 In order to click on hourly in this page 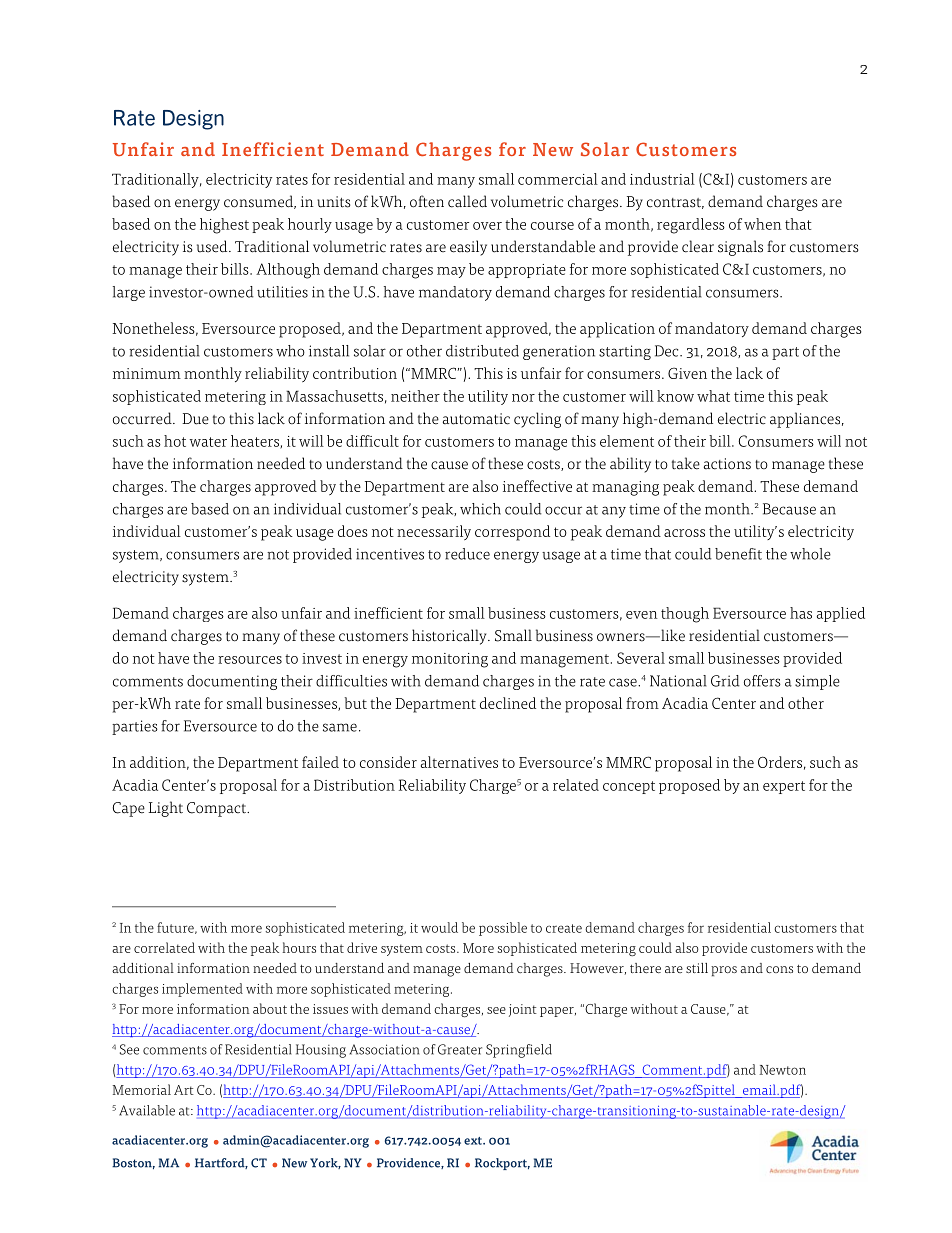, I will do `click(310, 225)`.
